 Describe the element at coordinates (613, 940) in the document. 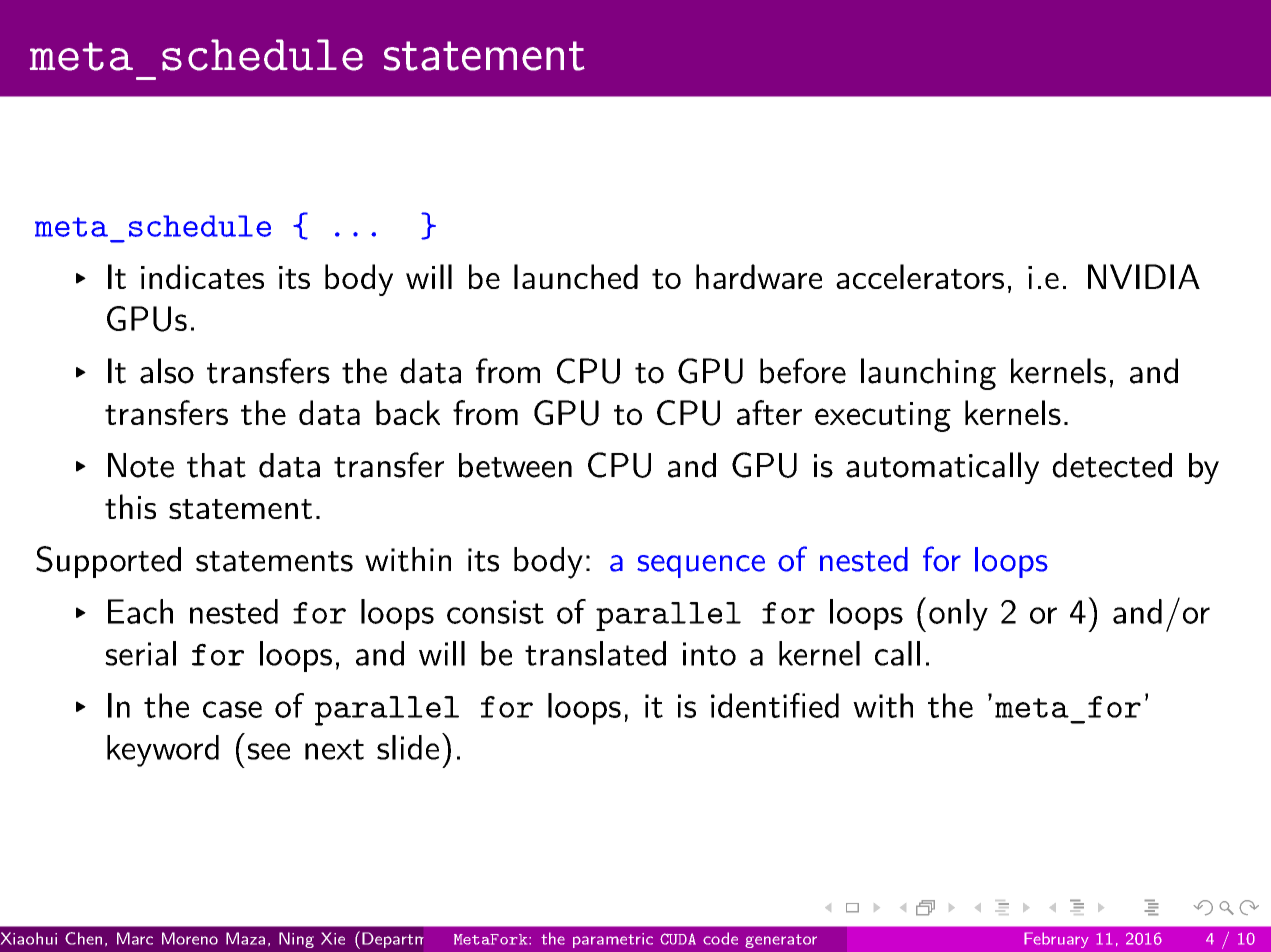

I see `parametric` at that location.
